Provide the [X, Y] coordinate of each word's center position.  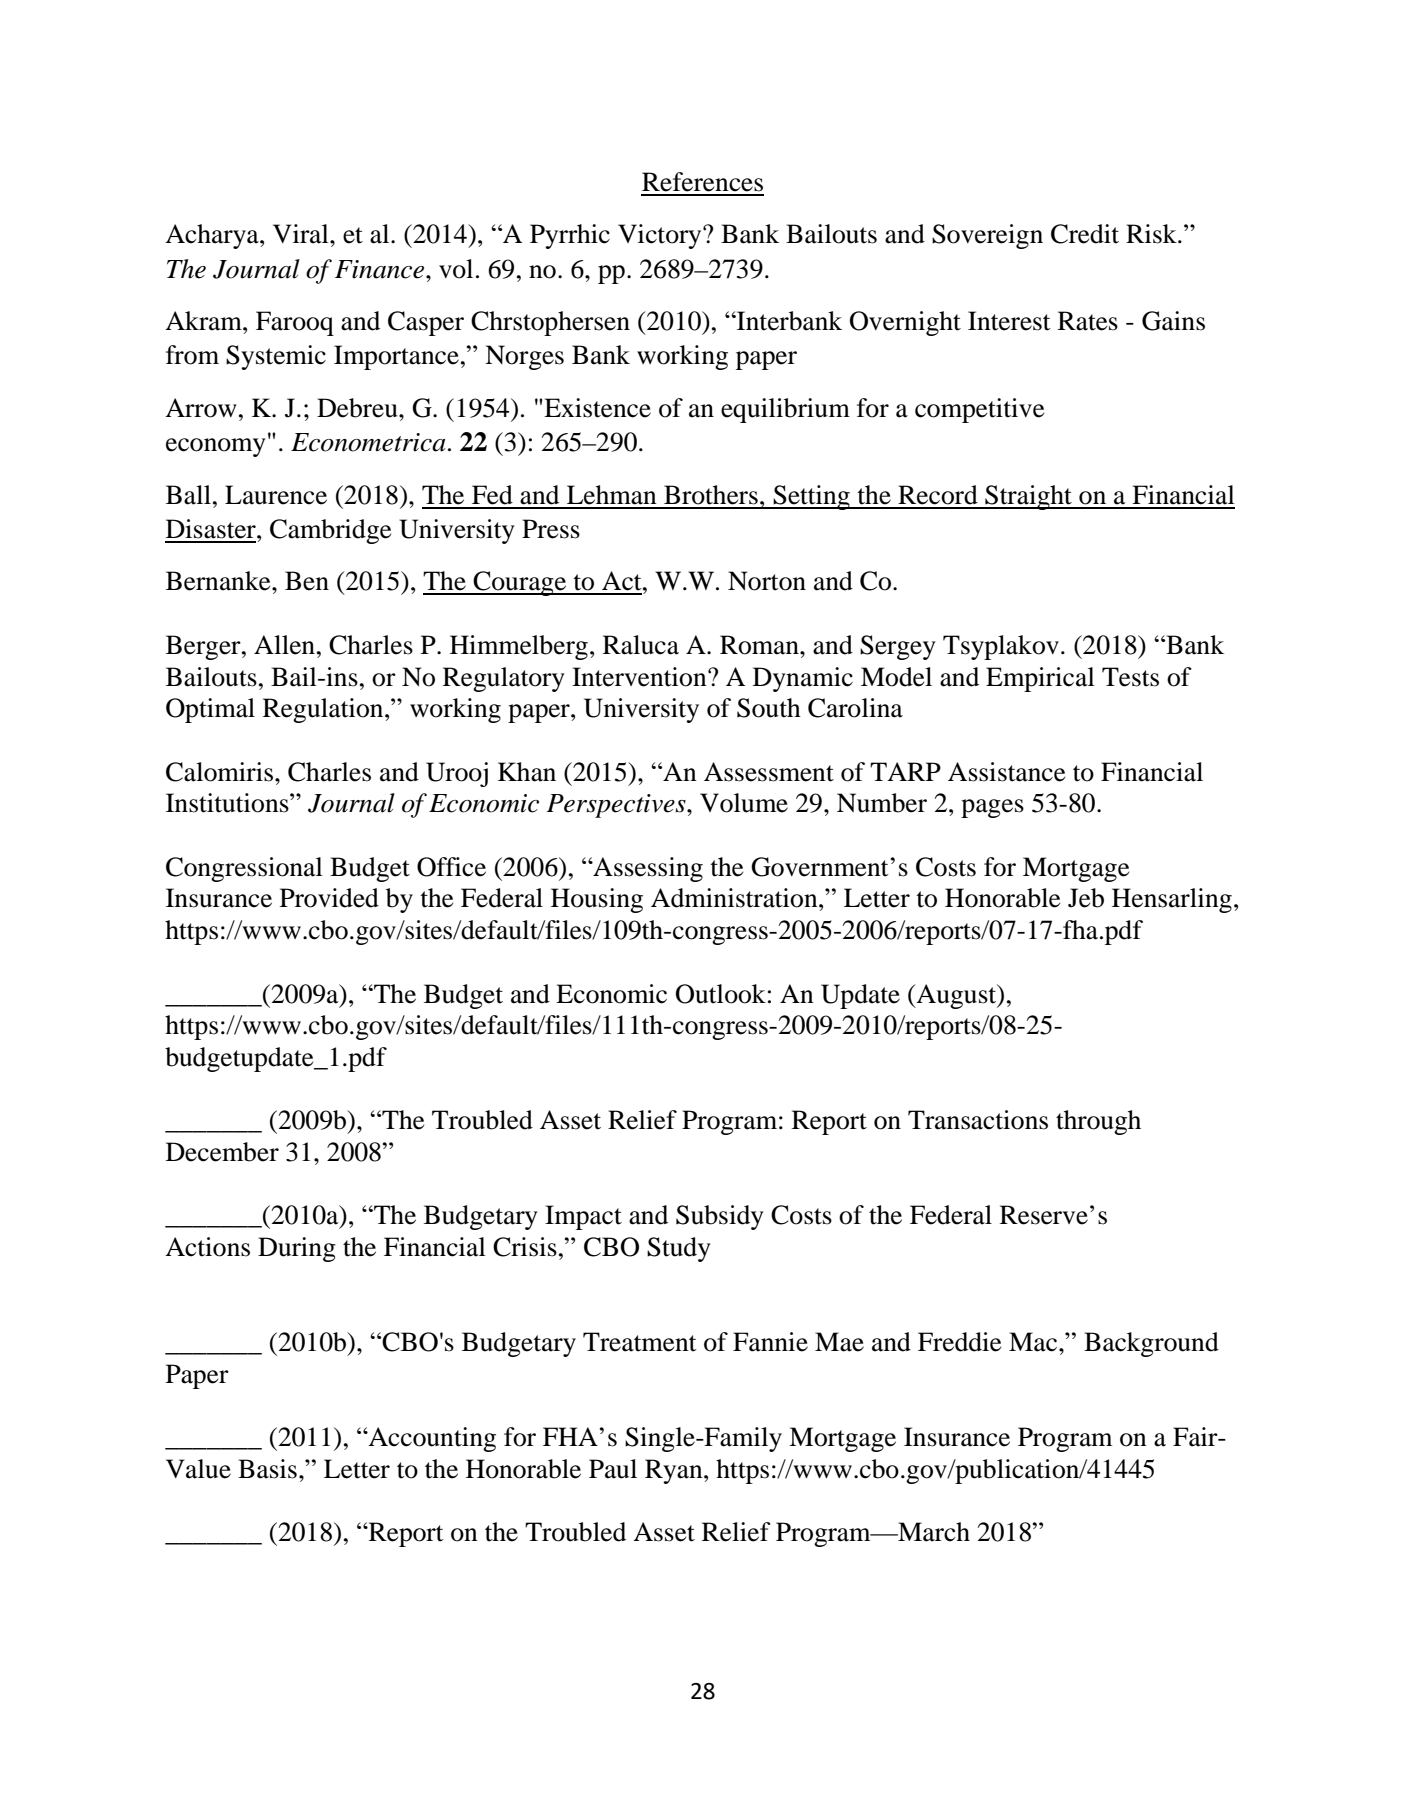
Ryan [675, 1471]
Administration [735, 898]
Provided [329, 898]
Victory [661, 236]
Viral [302, 234]
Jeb [1086, 898]
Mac [1034, 1342]
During [297, 1249]
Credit [1085, 234]
